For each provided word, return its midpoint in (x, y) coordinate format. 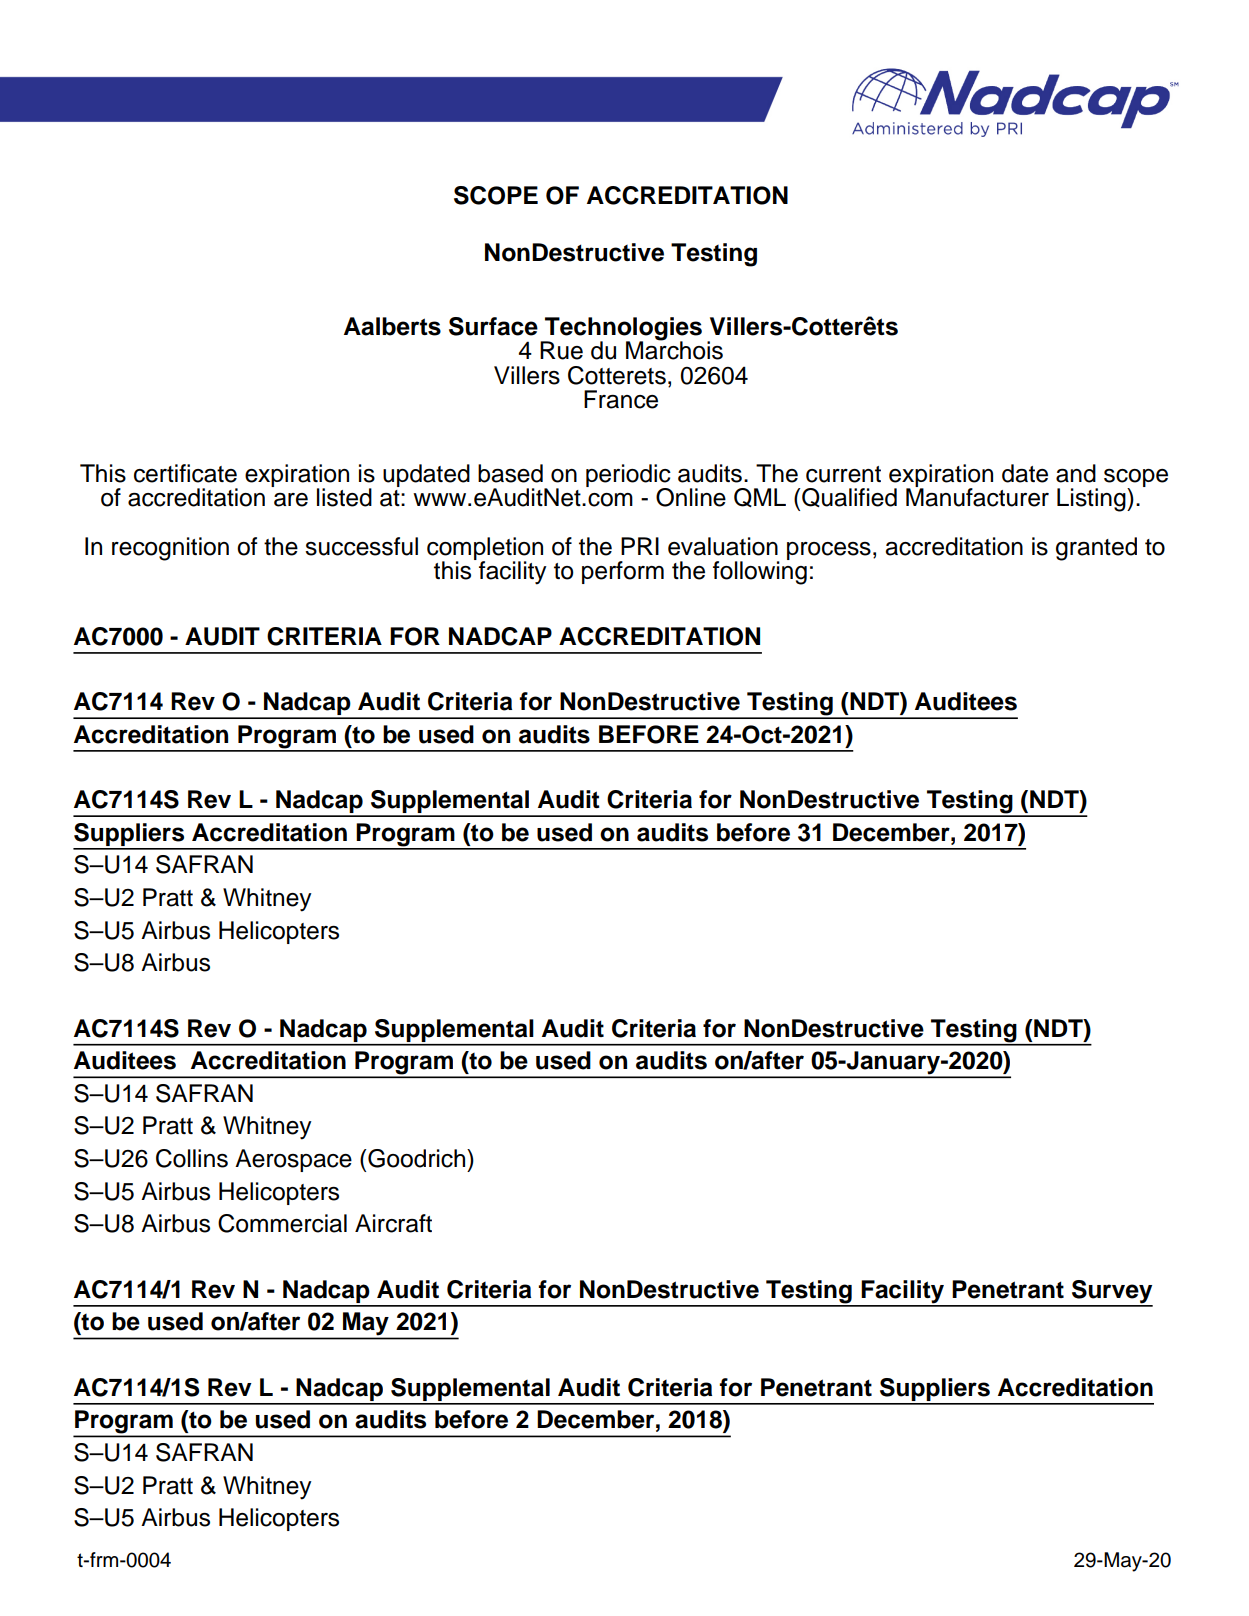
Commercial (282, 1223)
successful (361, 546)
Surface (493, 326)
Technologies (622, 329)
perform (623, 572)
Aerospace (293, 1160)
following (760, 572)
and (1076, 473)
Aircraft (393, 1223)
